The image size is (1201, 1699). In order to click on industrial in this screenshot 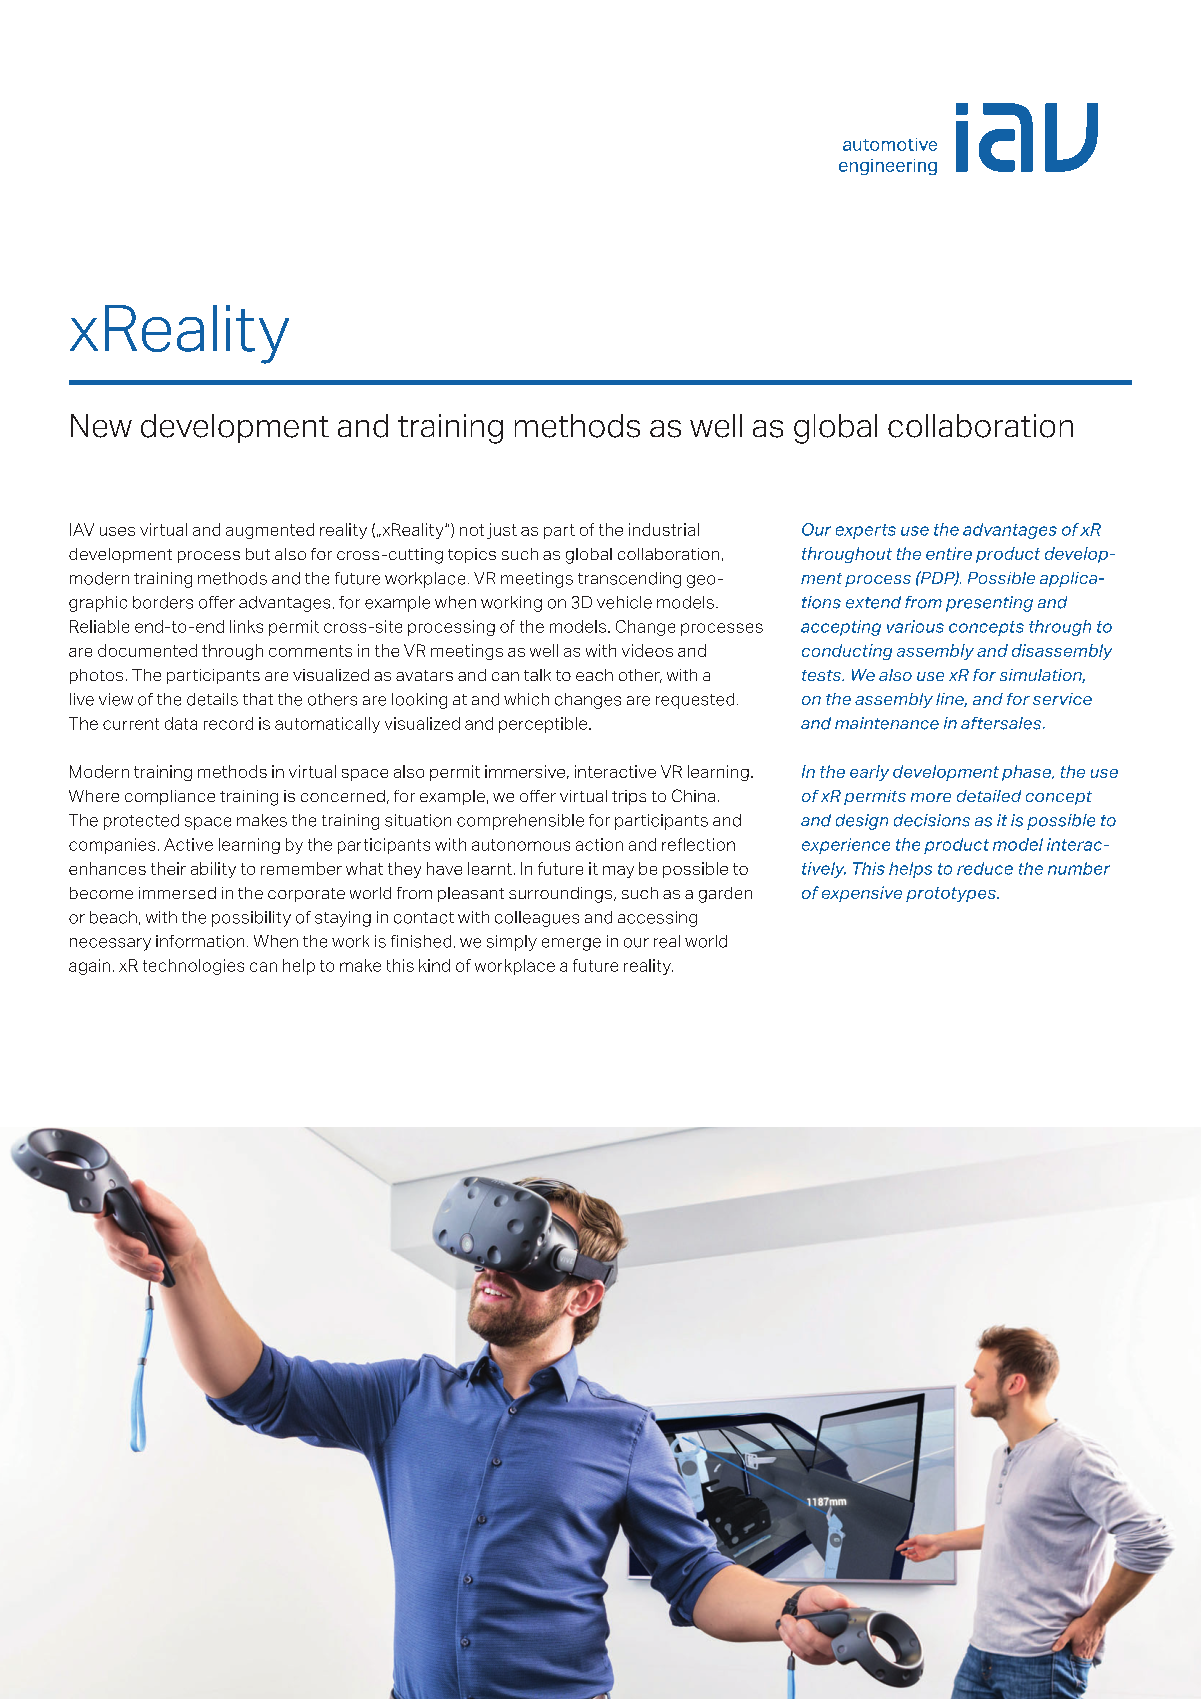, I will do `click(664, 529)`.
